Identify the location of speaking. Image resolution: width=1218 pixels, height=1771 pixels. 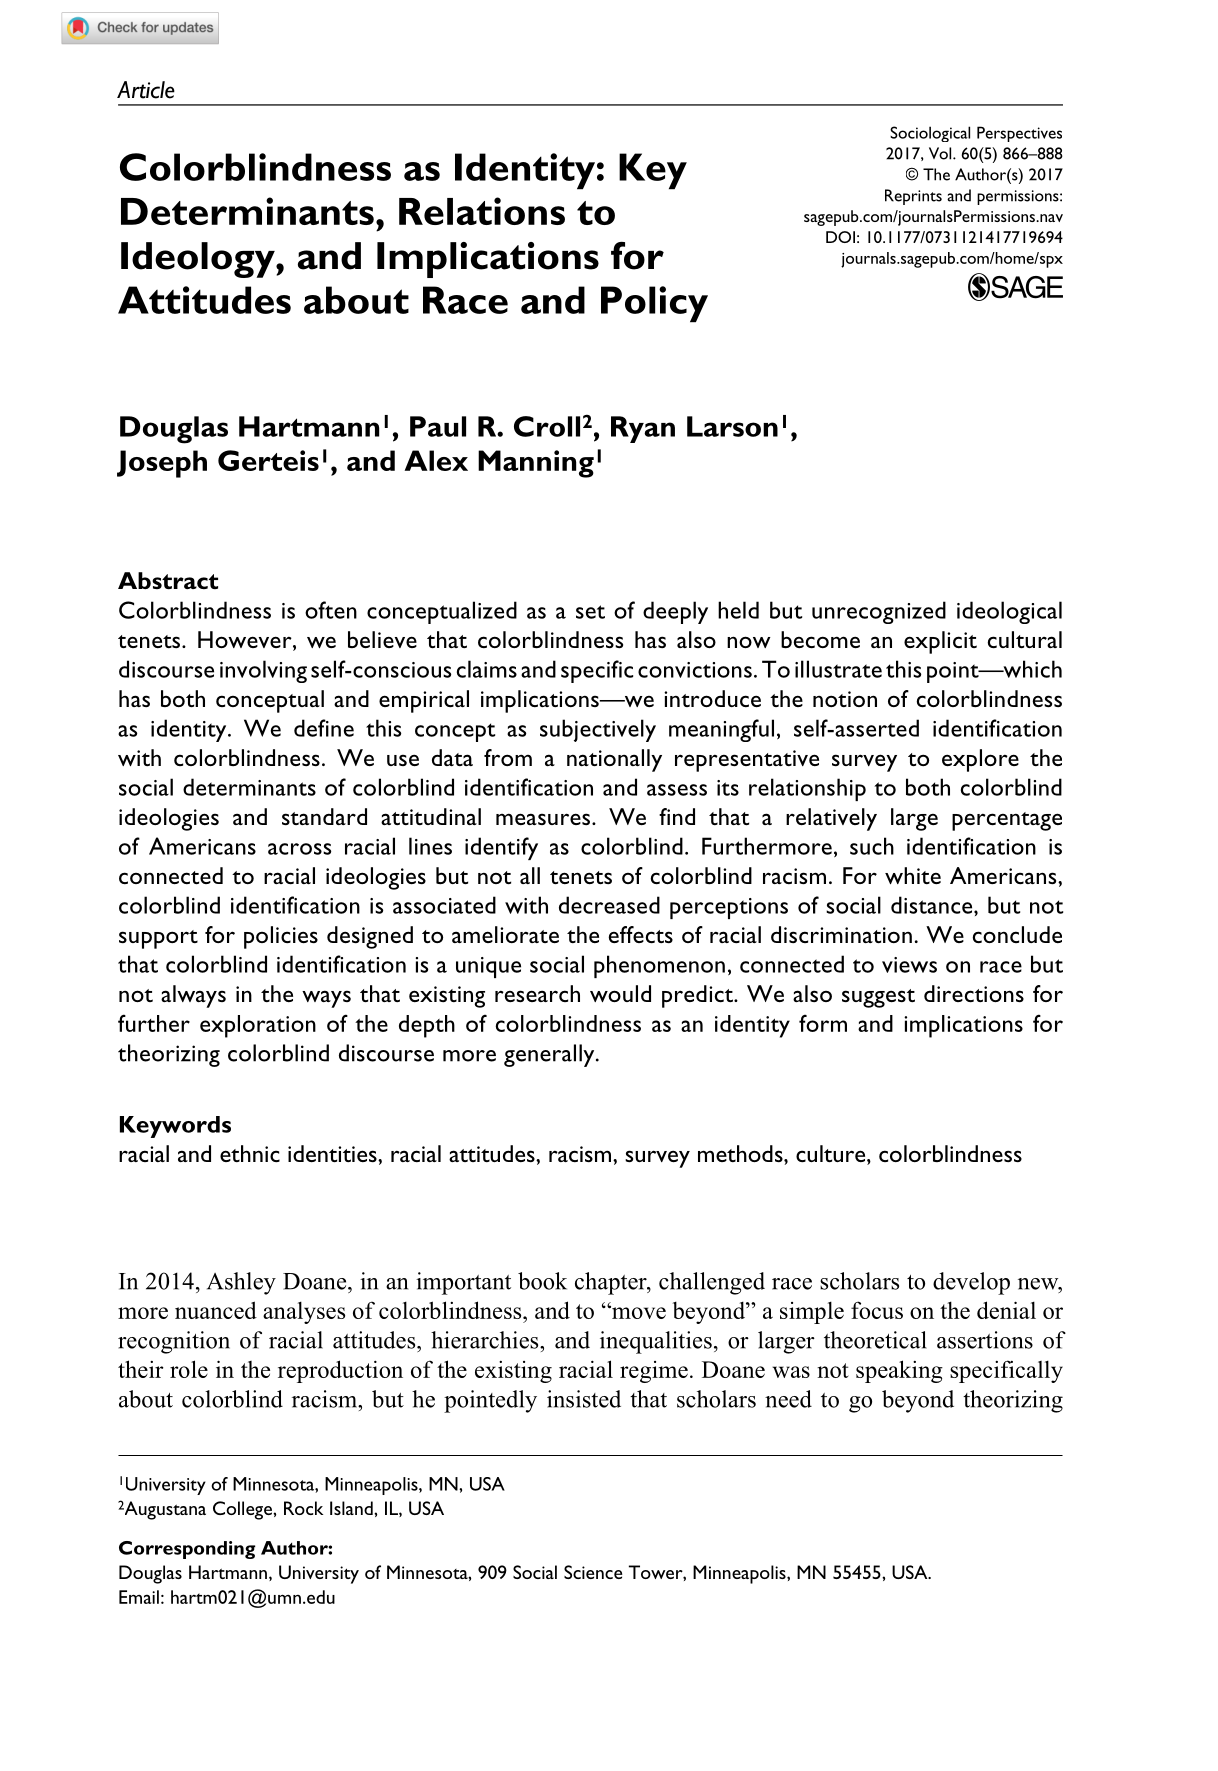
(899, 1371).
